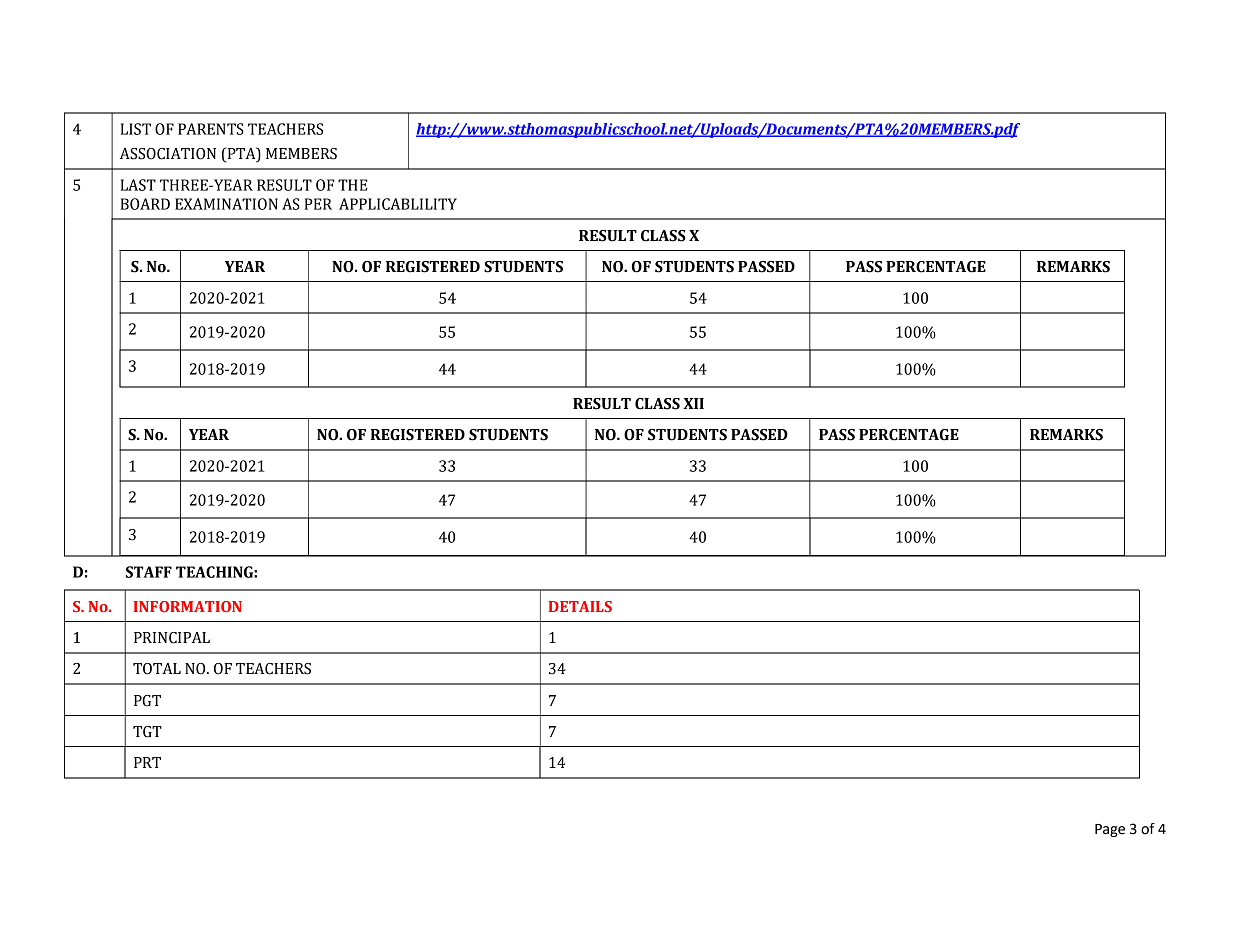 This screenshot has height=952, width=1233. Describe the element at coordinates (138, 185) in the screenshot. I see `LAST` at that location.
